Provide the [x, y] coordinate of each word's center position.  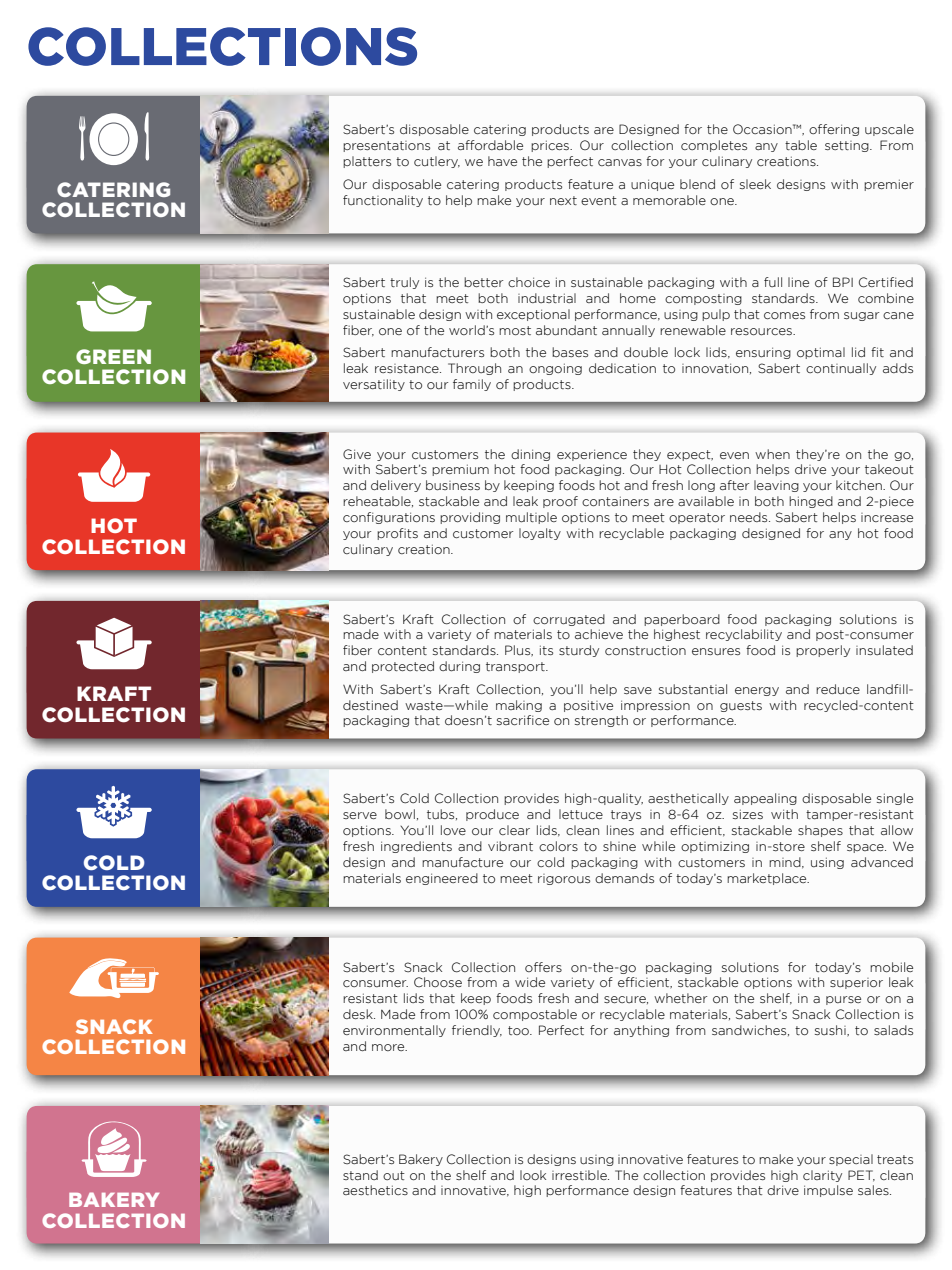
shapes [820, 831]
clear [514, 830]
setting [848, 146]
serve [360, 815]
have [502, 161]
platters [367, 162]
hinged [811, 502]
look [533, 1175]
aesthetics [375, 1190]
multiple [531, 518]
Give [357, 454]
